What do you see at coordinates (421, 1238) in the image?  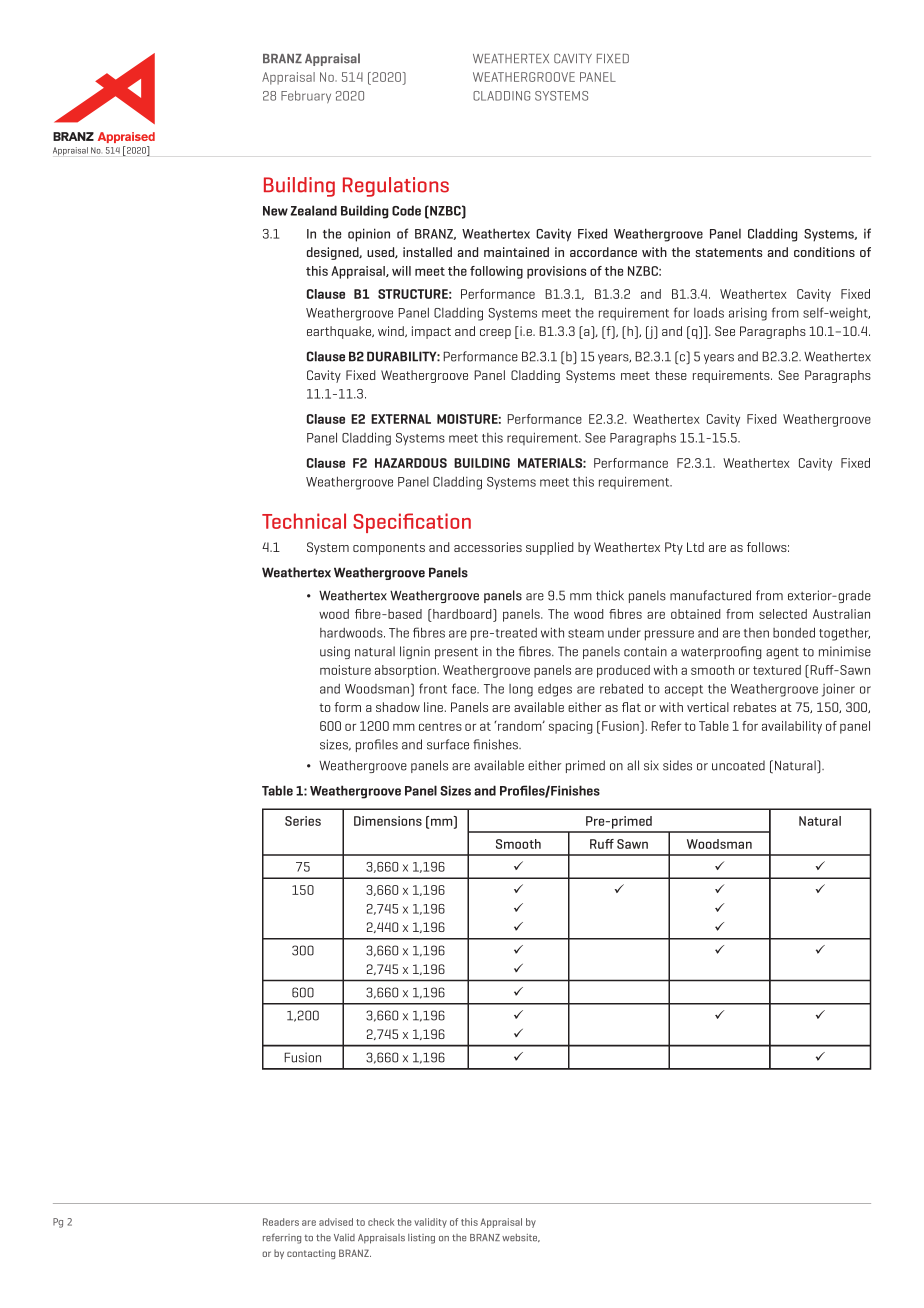 I see `listing` at bounding box center [421, 1238].
